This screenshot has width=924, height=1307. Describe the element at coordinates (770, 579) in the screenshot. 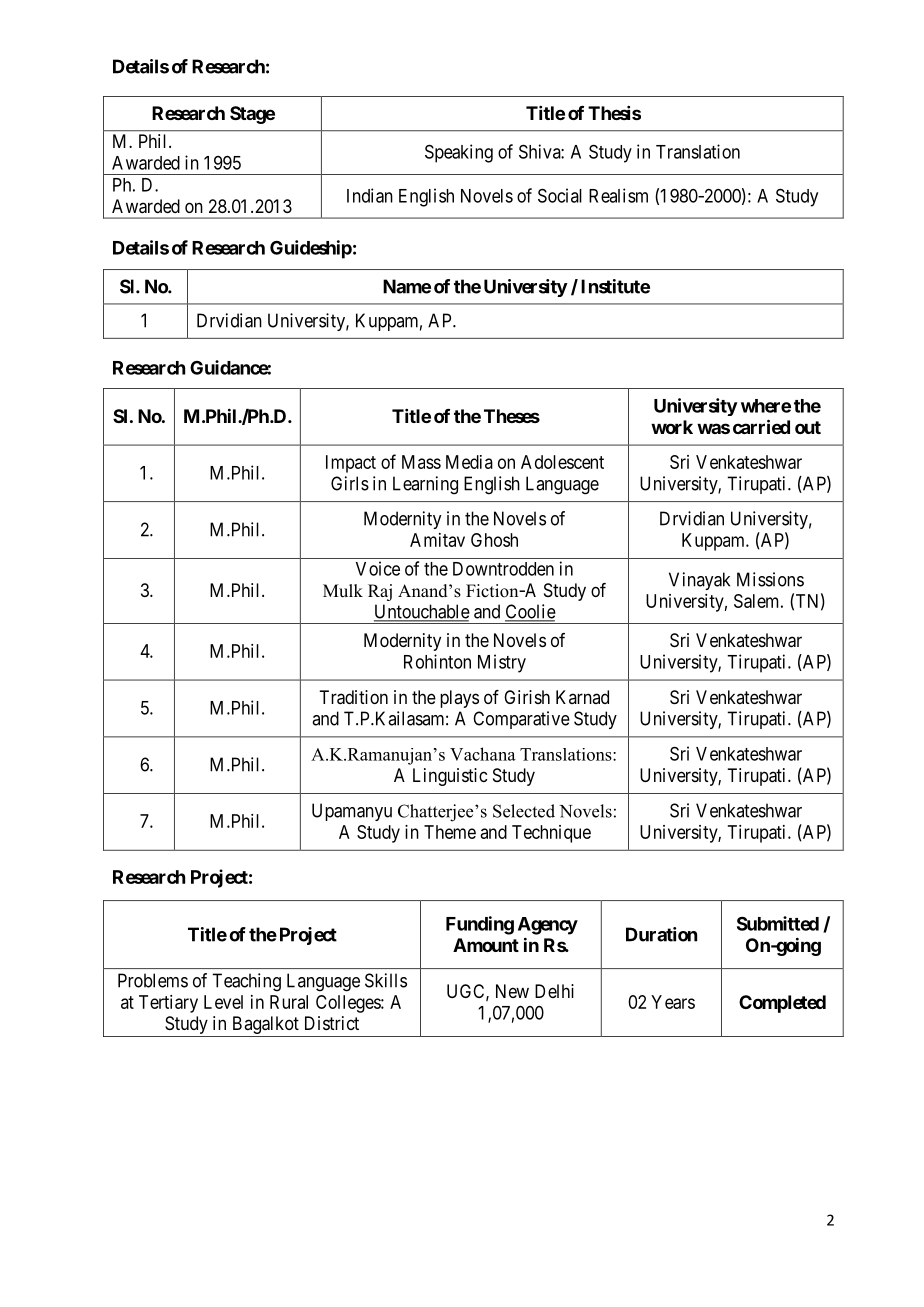

I see `Missions` at that location.
